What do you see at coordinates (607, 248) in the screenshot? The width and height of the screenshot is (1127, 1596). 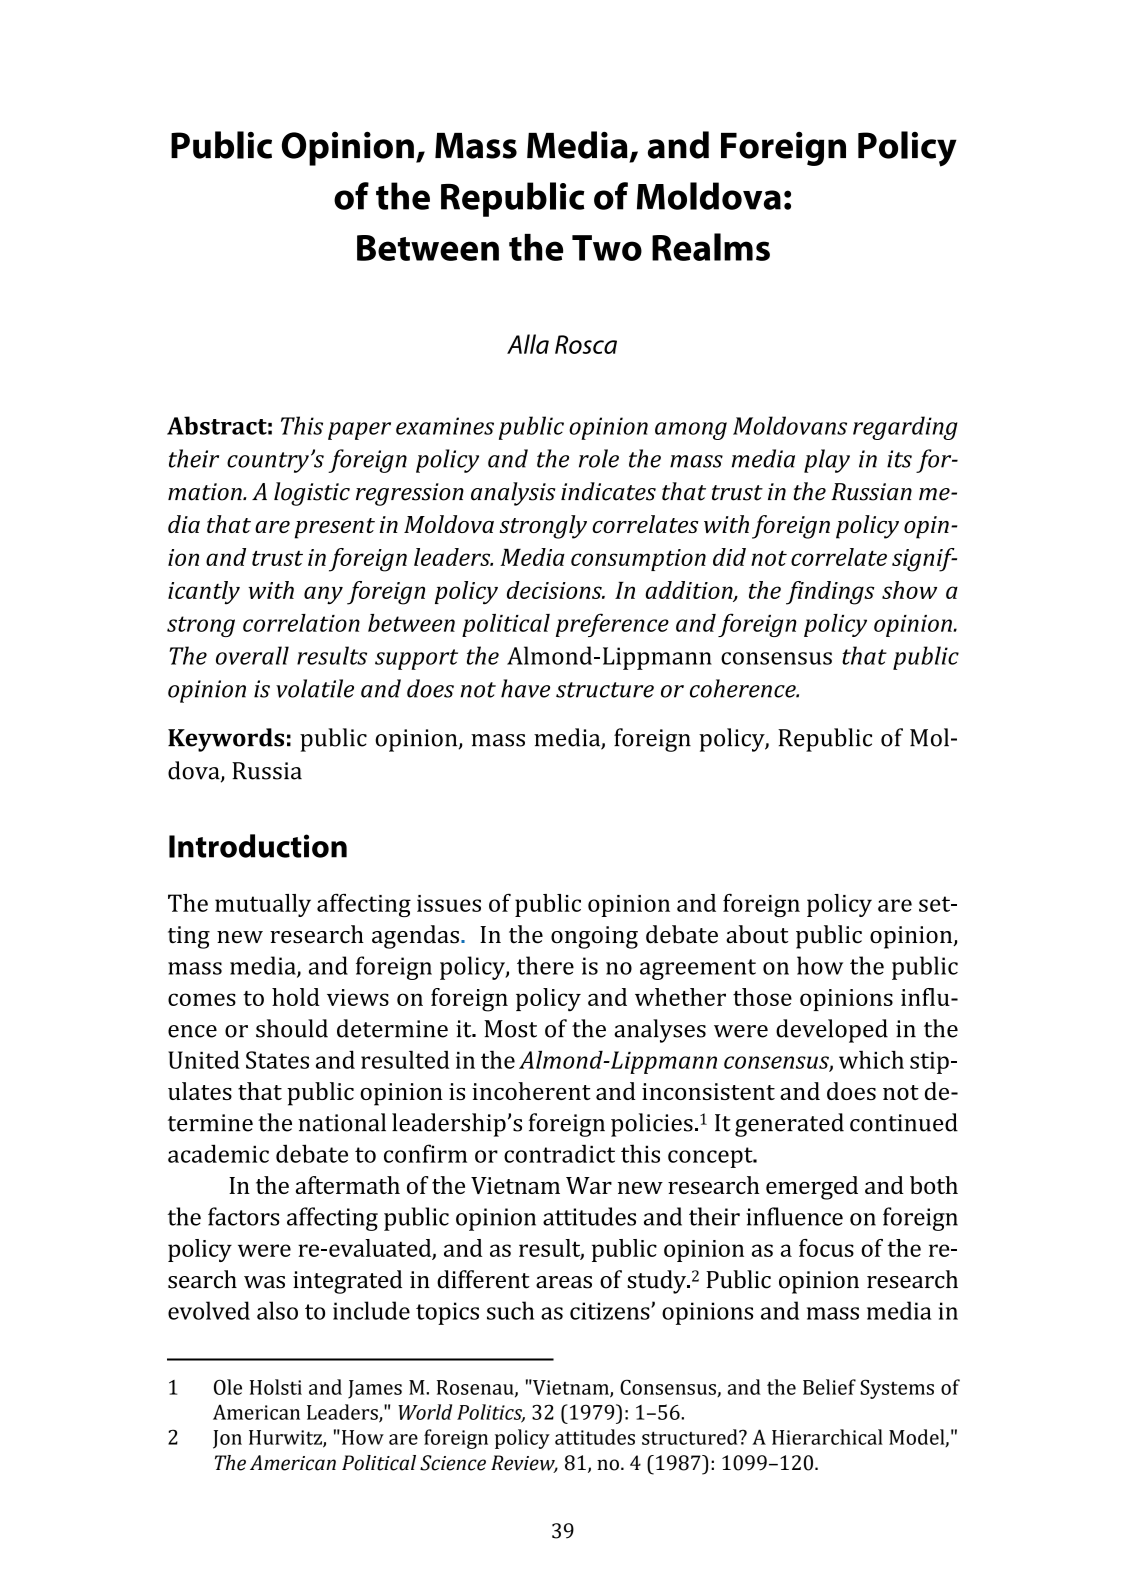 I see `Two` at bounding box center [607, 248].
